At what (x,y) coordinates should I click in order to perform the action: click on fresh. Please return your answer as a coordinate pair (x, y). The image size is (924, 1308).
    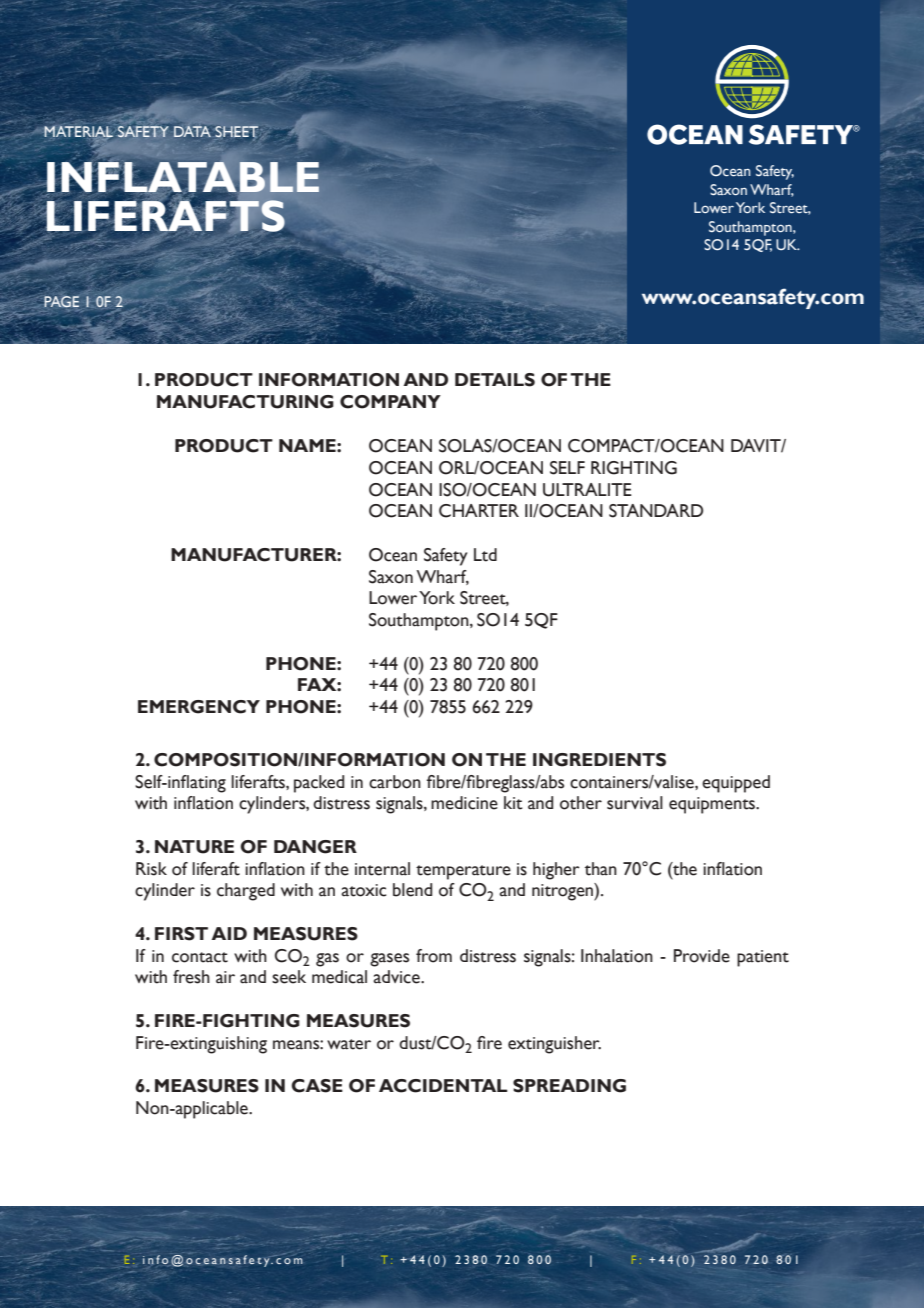
    Looking at the image, I should click on (191, 977).
